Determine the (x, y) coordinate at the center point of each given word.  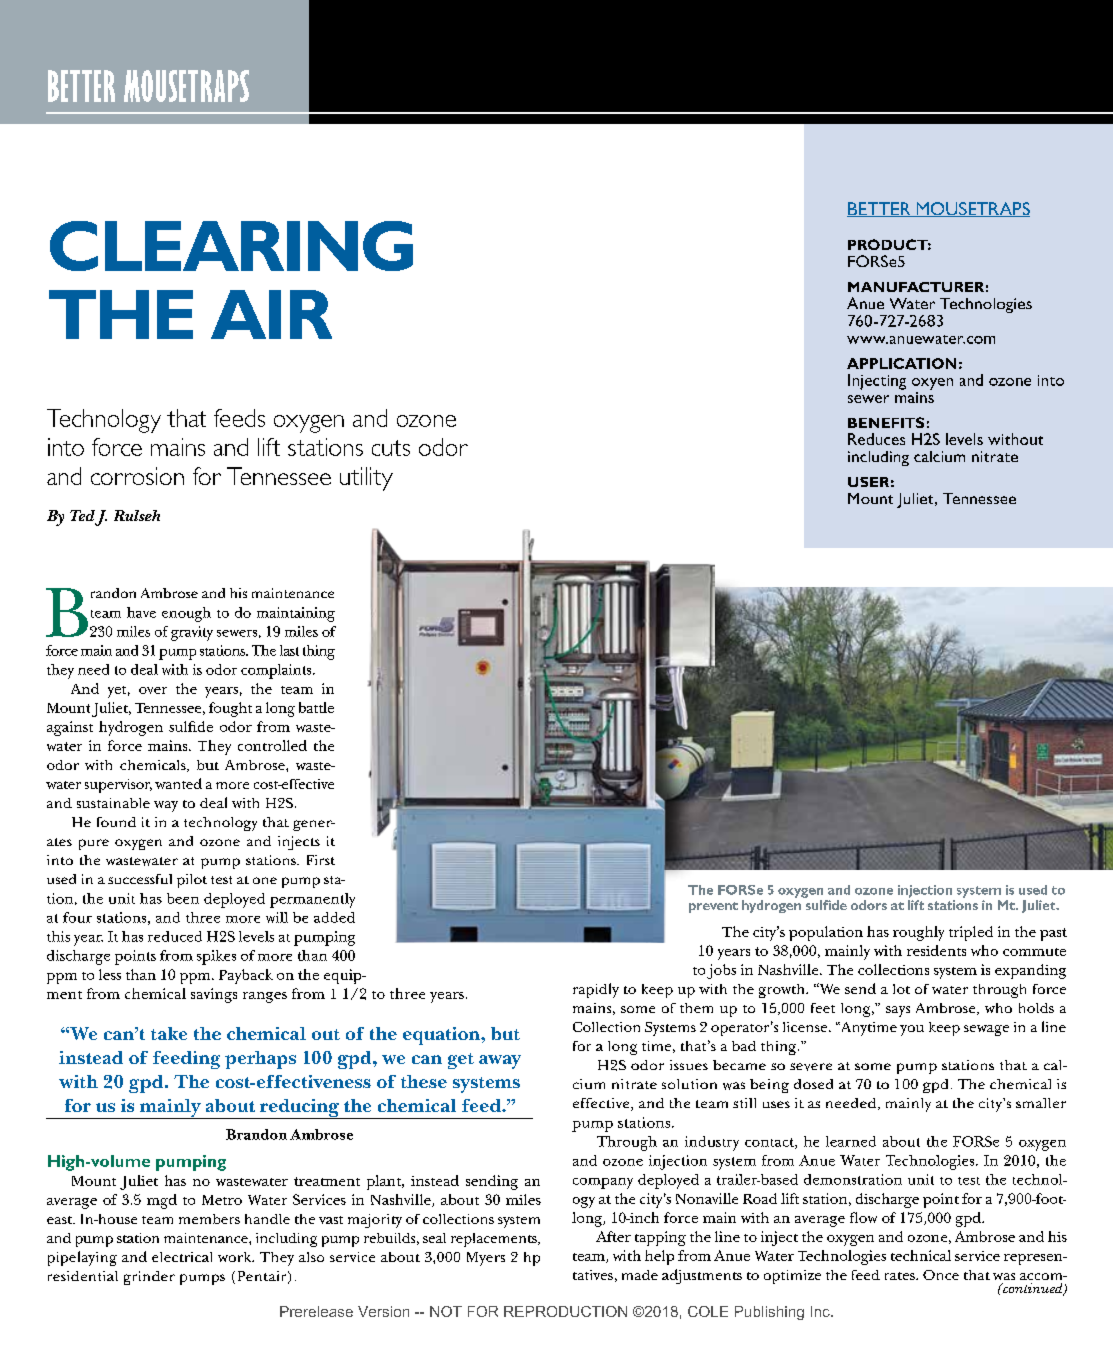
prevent (713, 907)
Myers (486, 1259)
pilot (192, 881)
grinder (149, 1278)
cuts (391, 448)
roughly (918, 933)
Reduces (876, 439)
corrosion (137, 476)
